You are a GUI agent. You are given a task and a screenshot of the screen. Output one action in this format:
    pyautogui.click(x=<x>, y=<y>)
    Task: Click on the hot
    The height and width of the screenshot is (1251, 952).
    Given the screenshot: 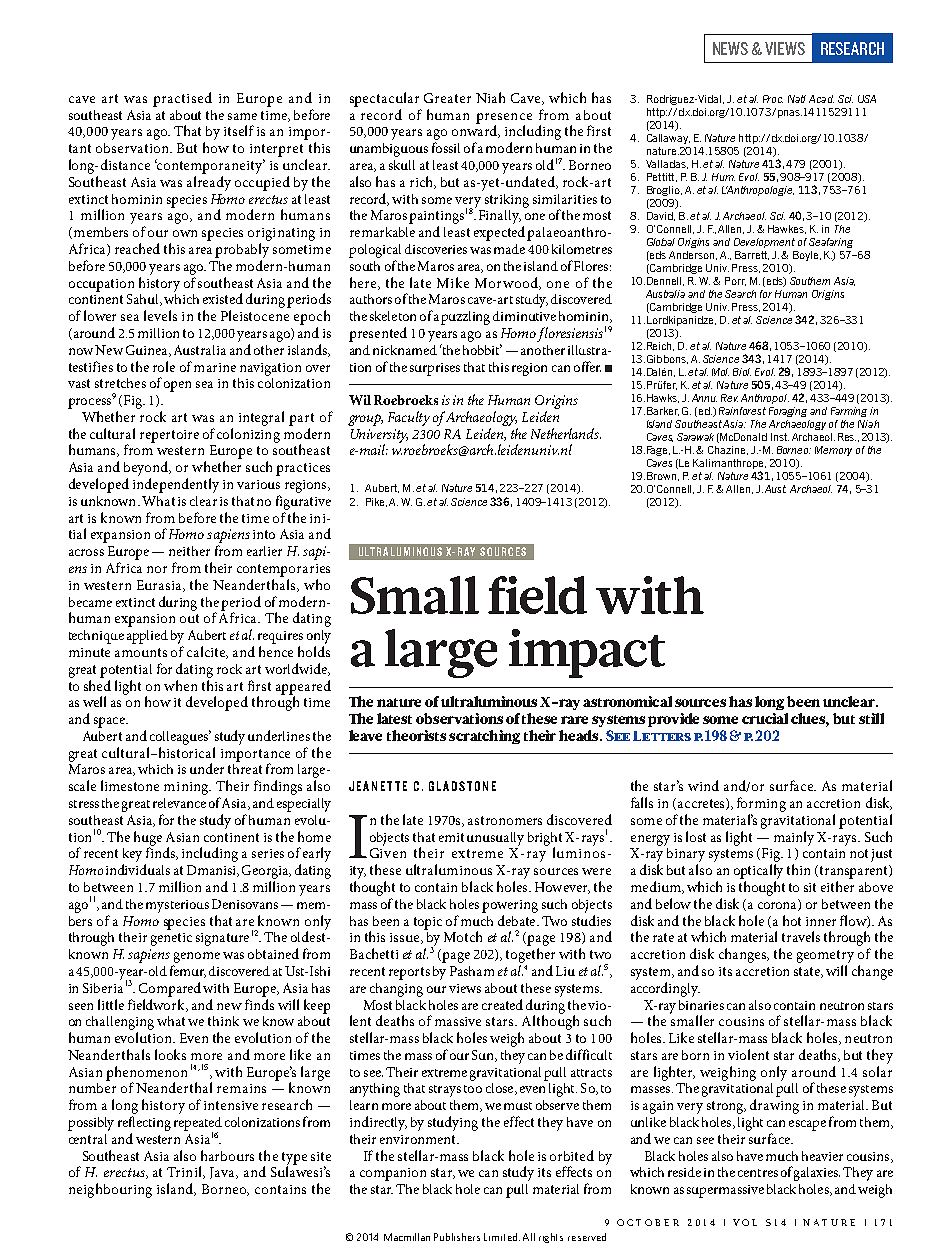 What is the action you would take?
    pyautogui.click(x=792, y=920)
